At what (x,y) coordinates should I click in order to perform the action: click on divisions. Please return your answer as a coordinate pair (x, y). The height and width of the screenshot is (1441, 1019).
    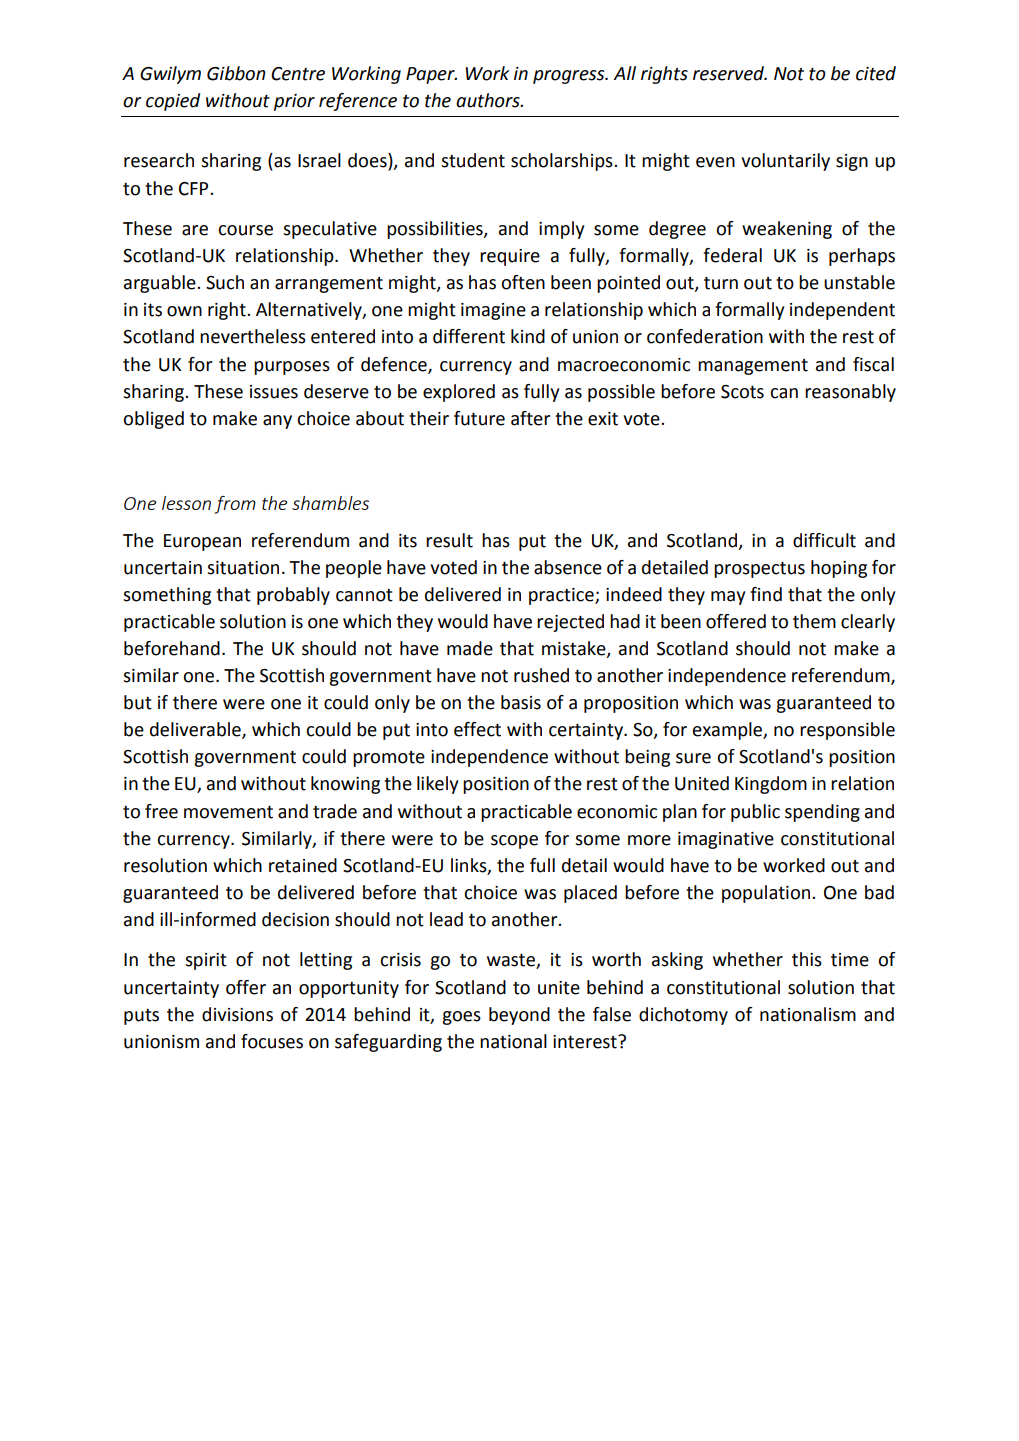
    Looking at the image, I should click on (237, 1014).
